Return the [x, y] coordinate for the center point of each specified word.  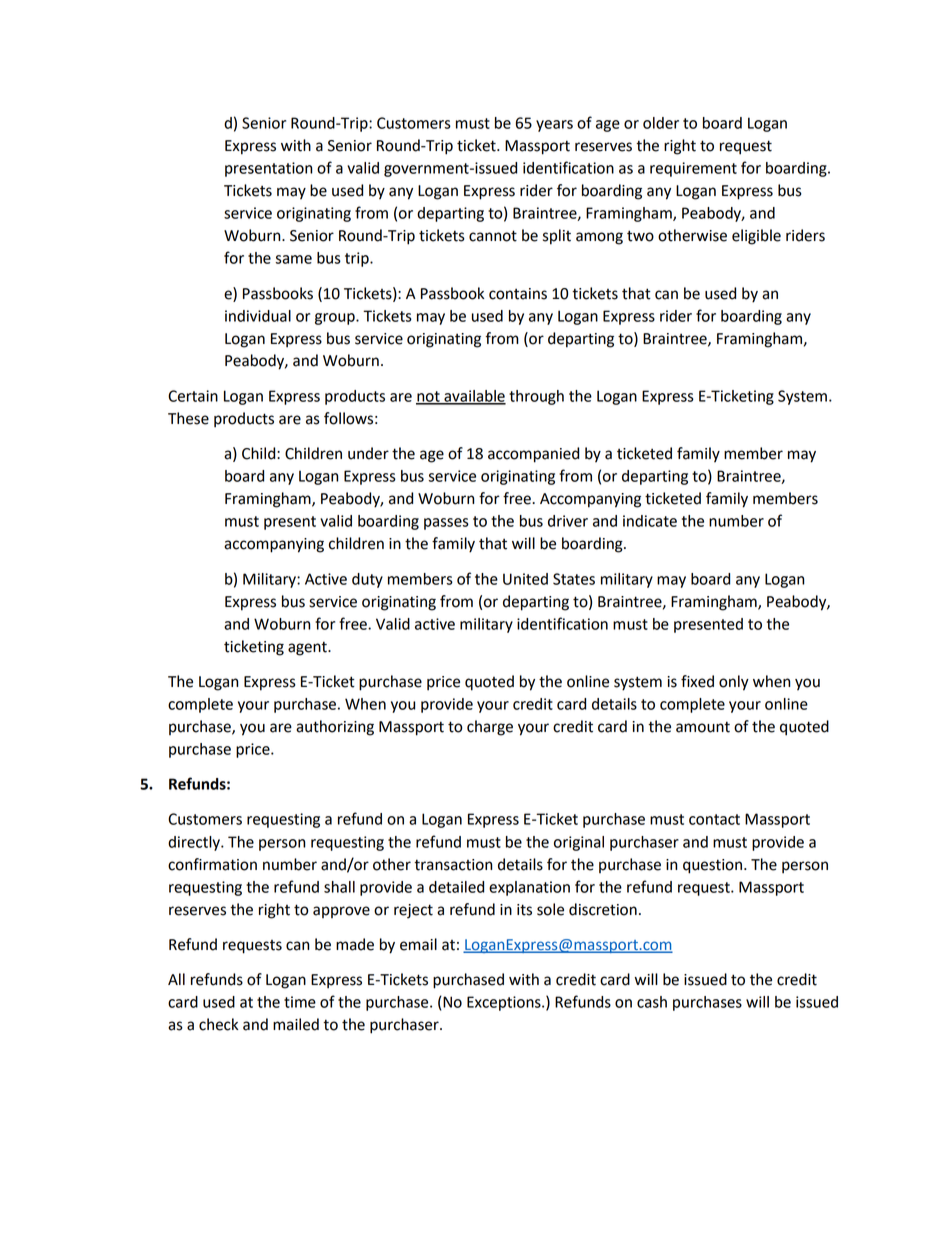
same [293, 259]
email [418, 944]
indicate [650, 521]
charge [490, 728]
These [188, 418]
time [300, 1002]
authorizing [335, 728]
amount [703, 727]
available [474, 397]
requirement [693, 169]
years [554, 126]
